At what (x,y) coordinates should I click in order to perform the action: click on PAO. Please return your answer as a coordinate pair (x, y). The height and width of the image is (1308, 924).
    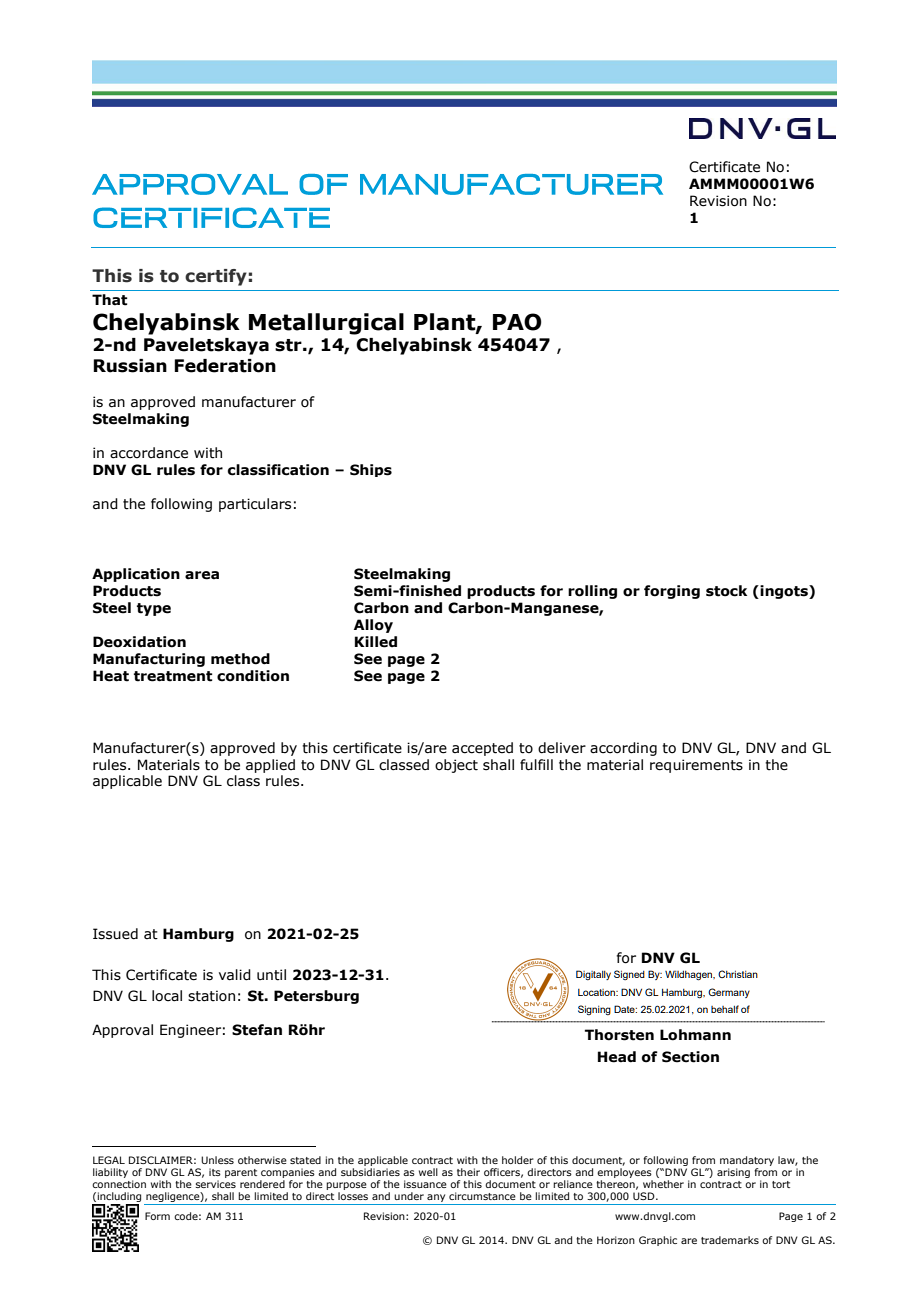
    Looking at the image, I should click on (517, 322).
